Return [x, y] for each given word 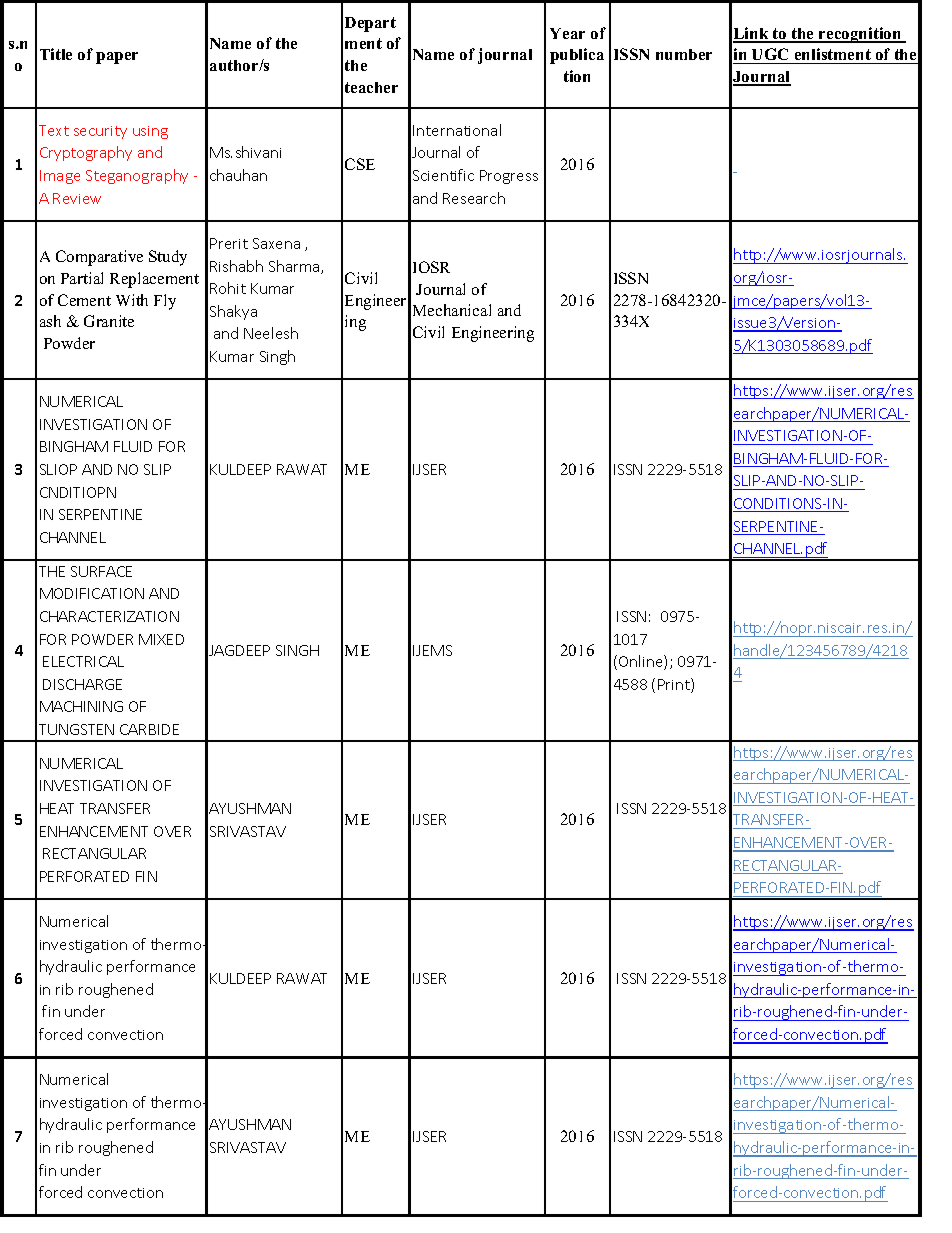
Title [56, 54]
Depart [370, 24]
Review [77, 198]
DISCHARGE [82, 684]
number [684, 54]
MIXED [161, 639]
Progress [509, 177]
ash [50, 321]
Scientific [443, 175]
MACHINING [81, 706]
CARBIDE [149, 729]
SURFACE [101, 571]
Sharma [295, 267]
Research [474, 198]
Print [675, 685]
